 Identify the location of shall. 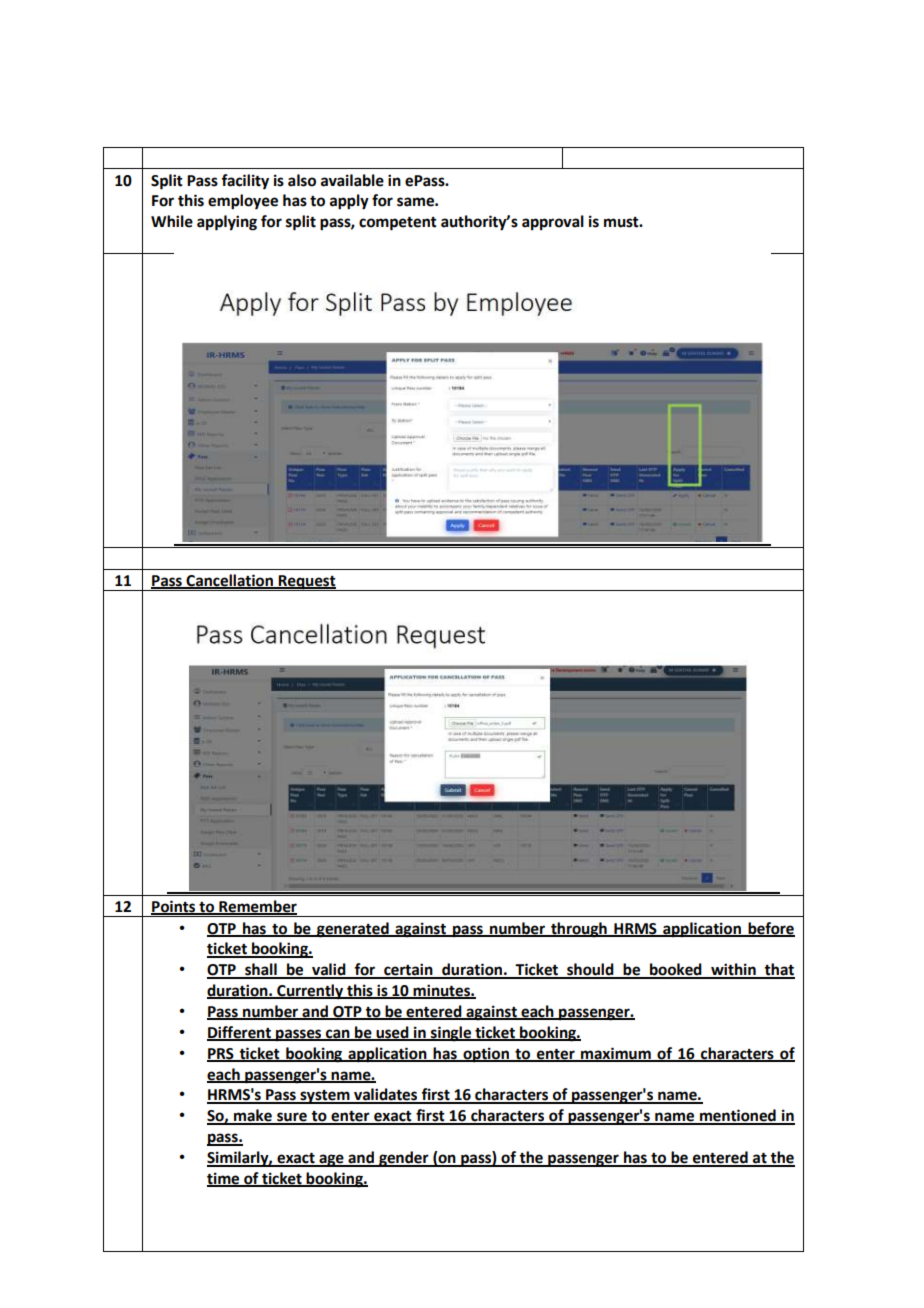
(261, 970).
